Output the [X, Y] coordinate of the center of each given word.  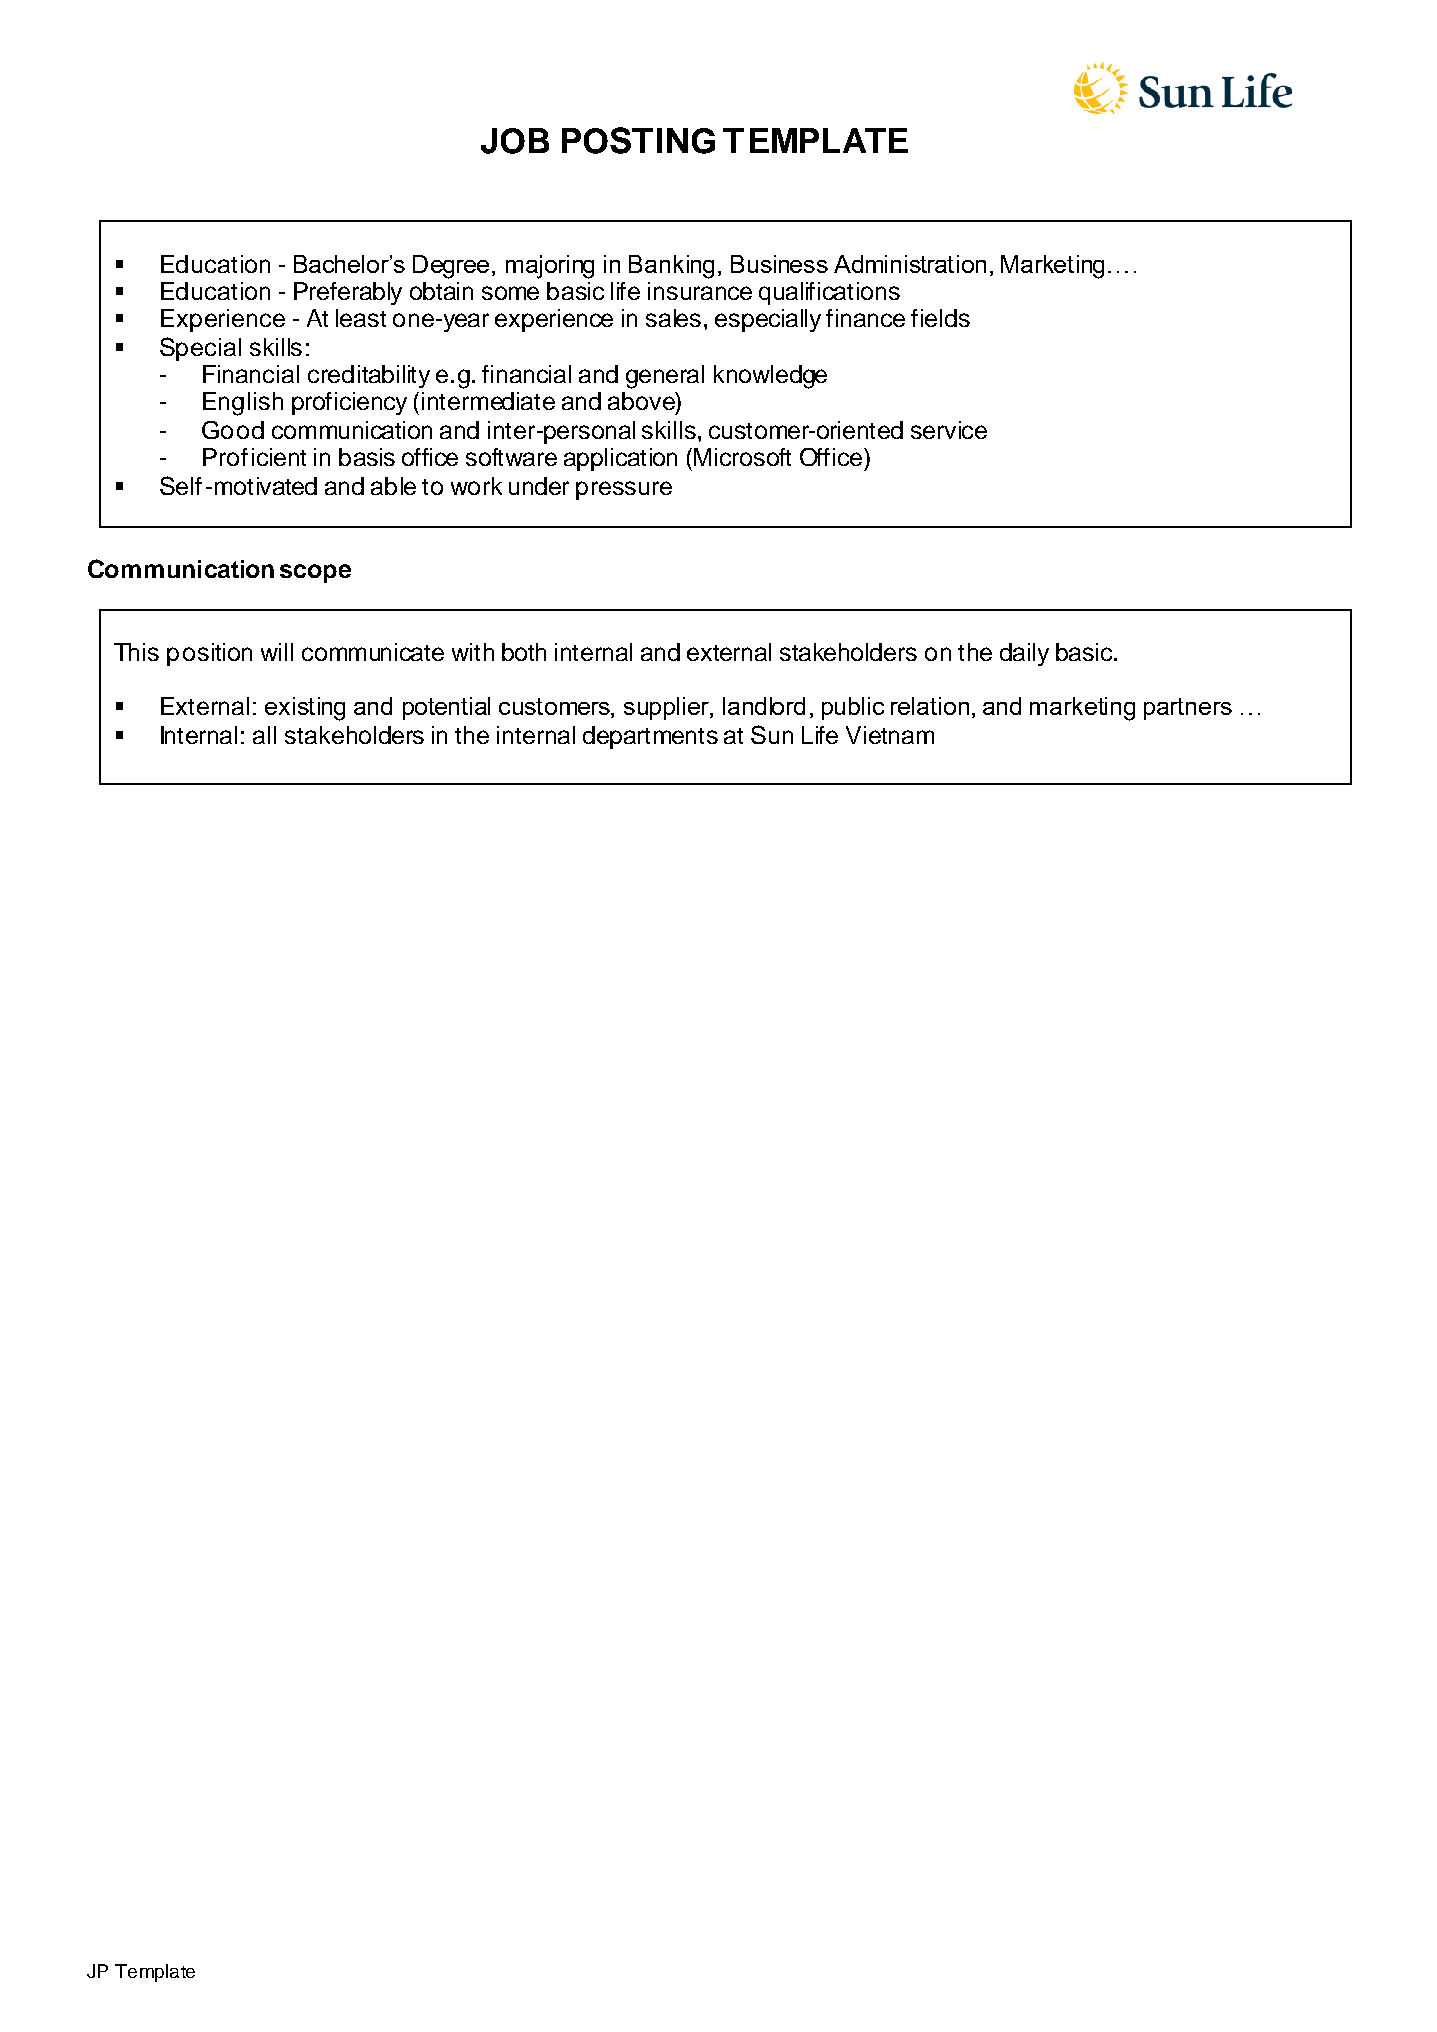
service [949, 430]
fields [940, 318]
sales [673, 318]
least [361, 318]
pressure [624, 490]
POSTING [638, 140]
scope [315, 573]
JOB [515, 141]
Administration [910, 264]
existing [305, 709]
